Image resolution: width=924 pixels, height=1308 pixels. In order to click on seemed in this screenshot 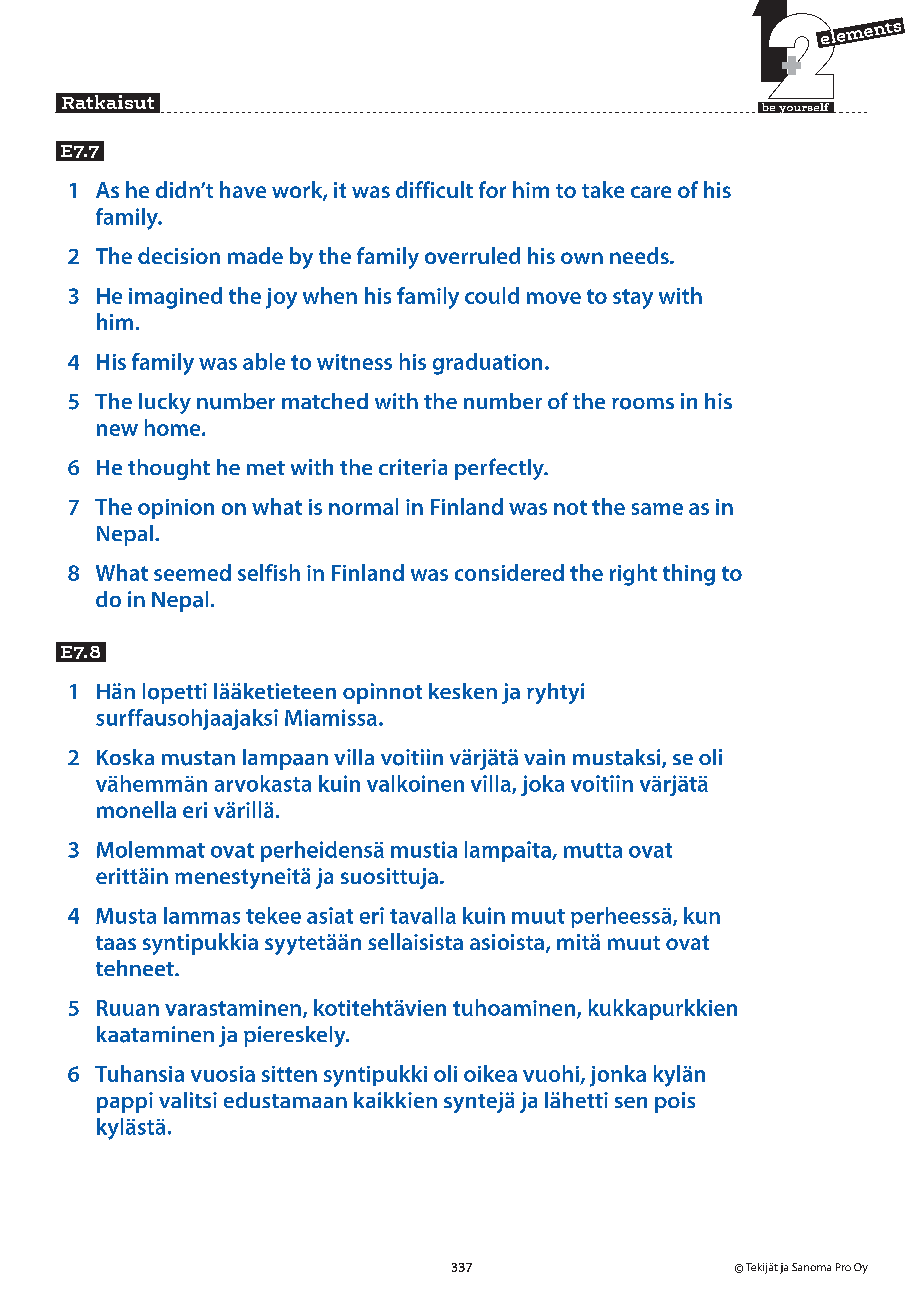, I will do `click(192, 572)`.
